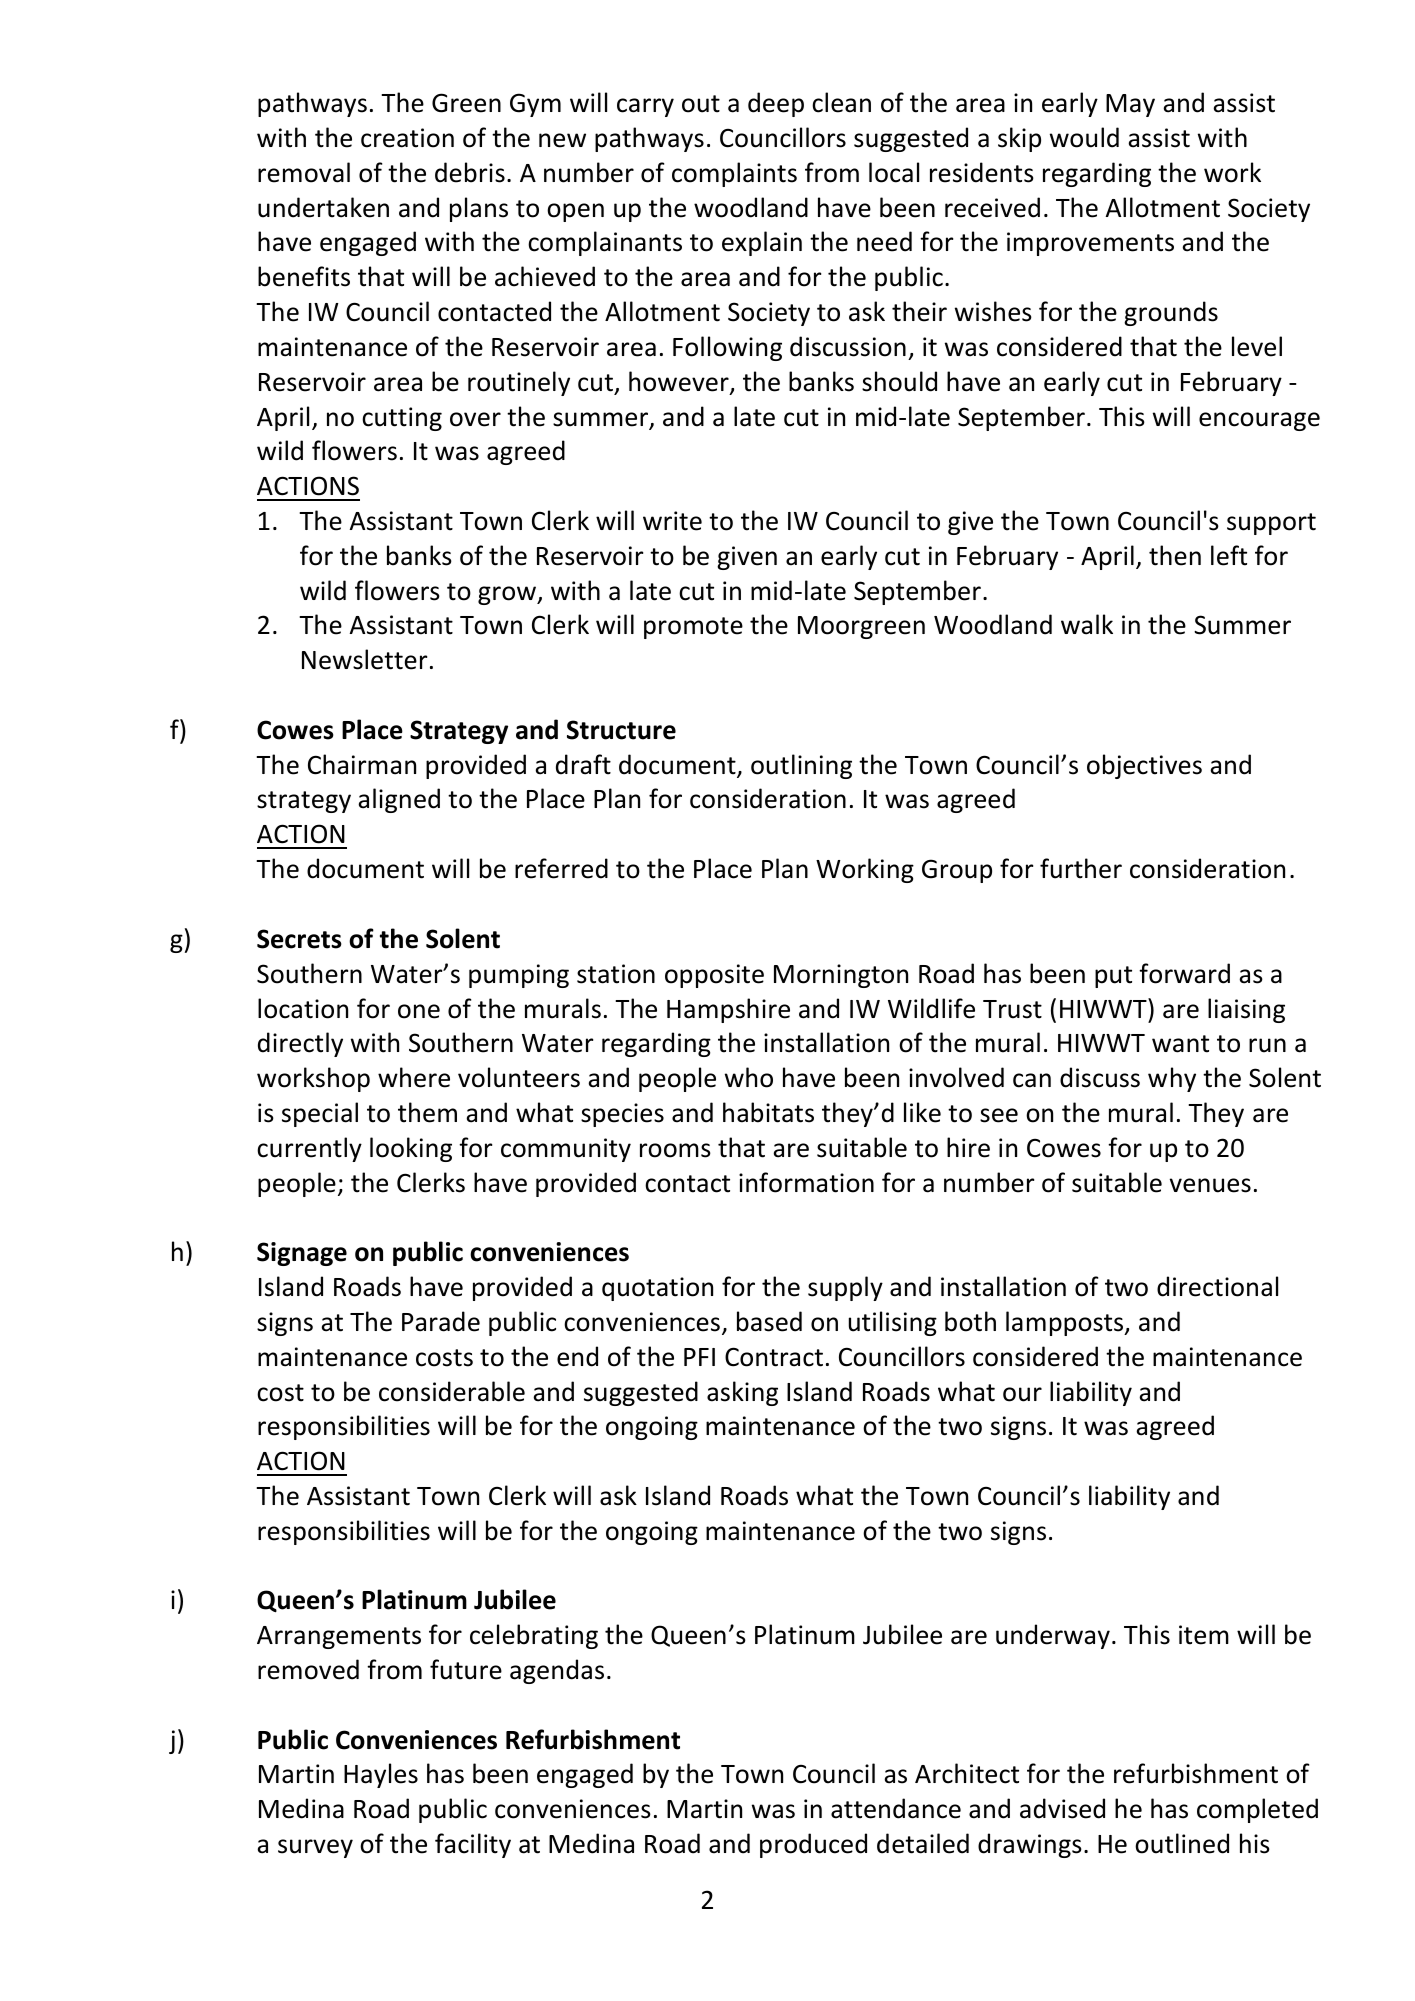  I want to click on opposite, so click(714, 976).
